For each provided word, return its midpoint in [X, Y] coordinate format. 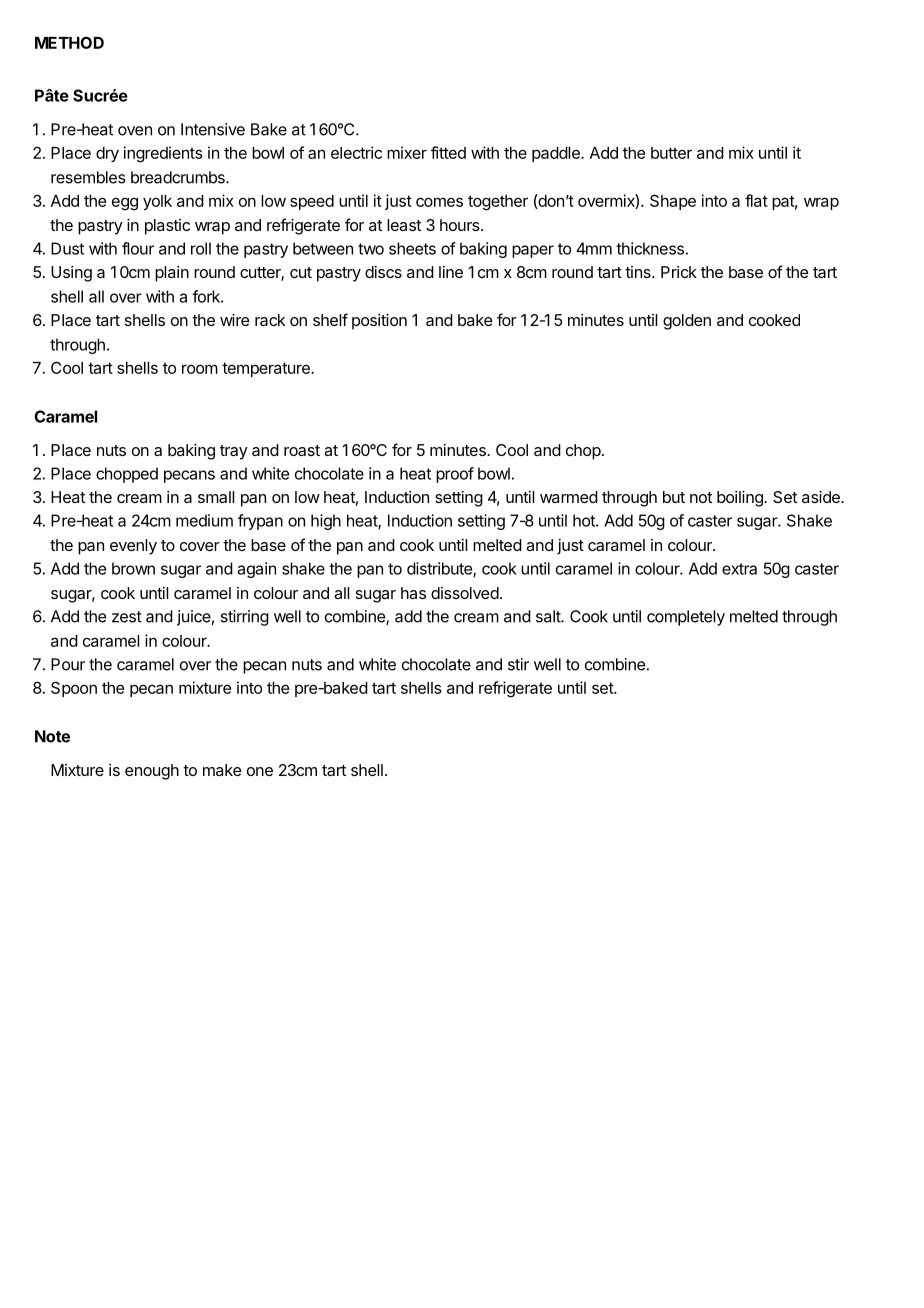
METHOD [69, 42]
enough [152, 772]
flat [756, 200]
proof [455, 475]
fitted [448, 152]
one [260, 771]
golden [687, 322]
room [200, 369]
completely [686, 618]
